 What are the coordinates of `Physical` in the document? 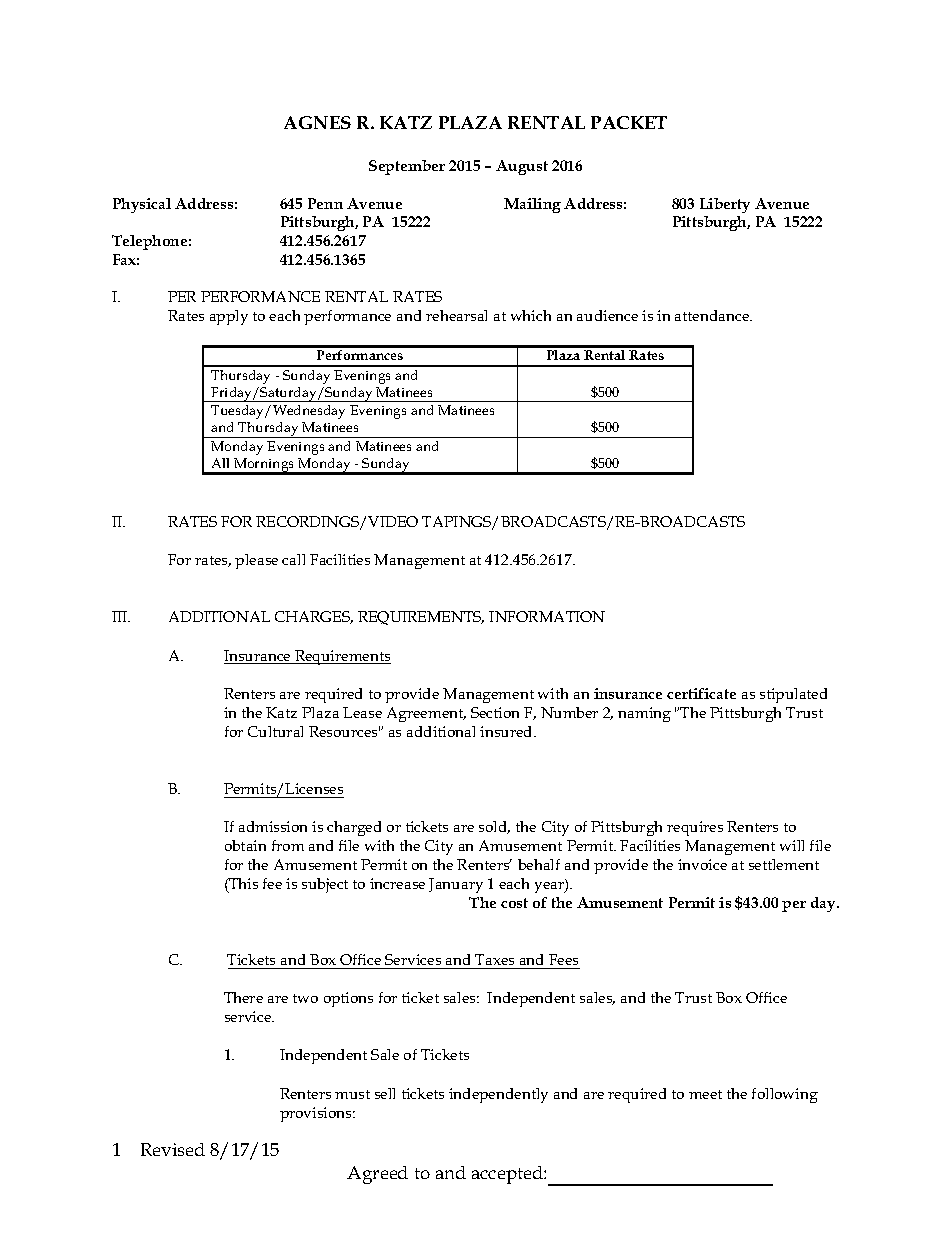 It's located at (142, 205).
